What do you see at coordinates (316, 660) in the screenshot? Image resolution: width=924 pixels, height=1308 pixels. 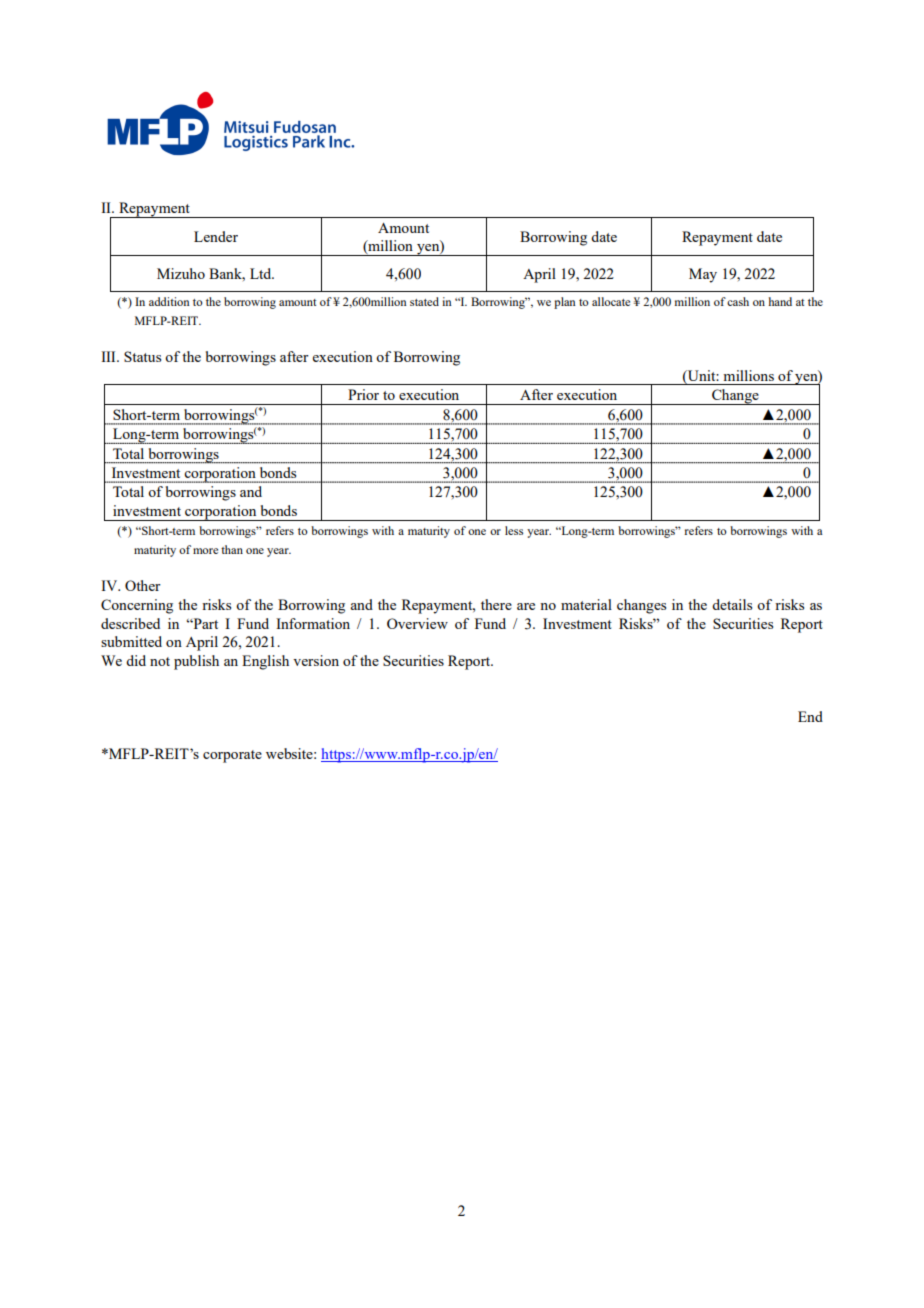 I see `version` at bounding box center [316, 660].
